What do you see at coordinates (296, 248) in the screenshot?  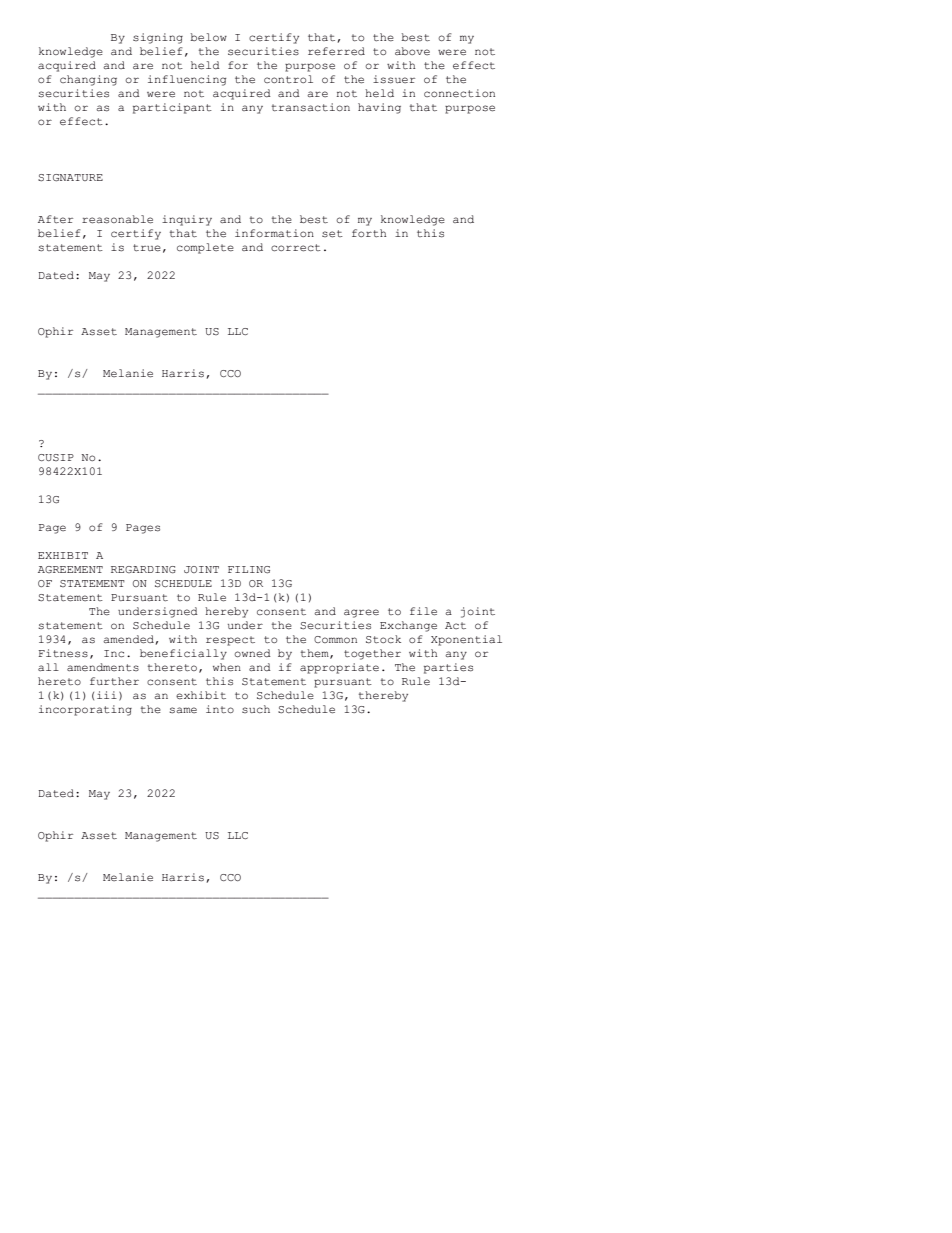 I see `correct` at bounding box center [296, 248].
